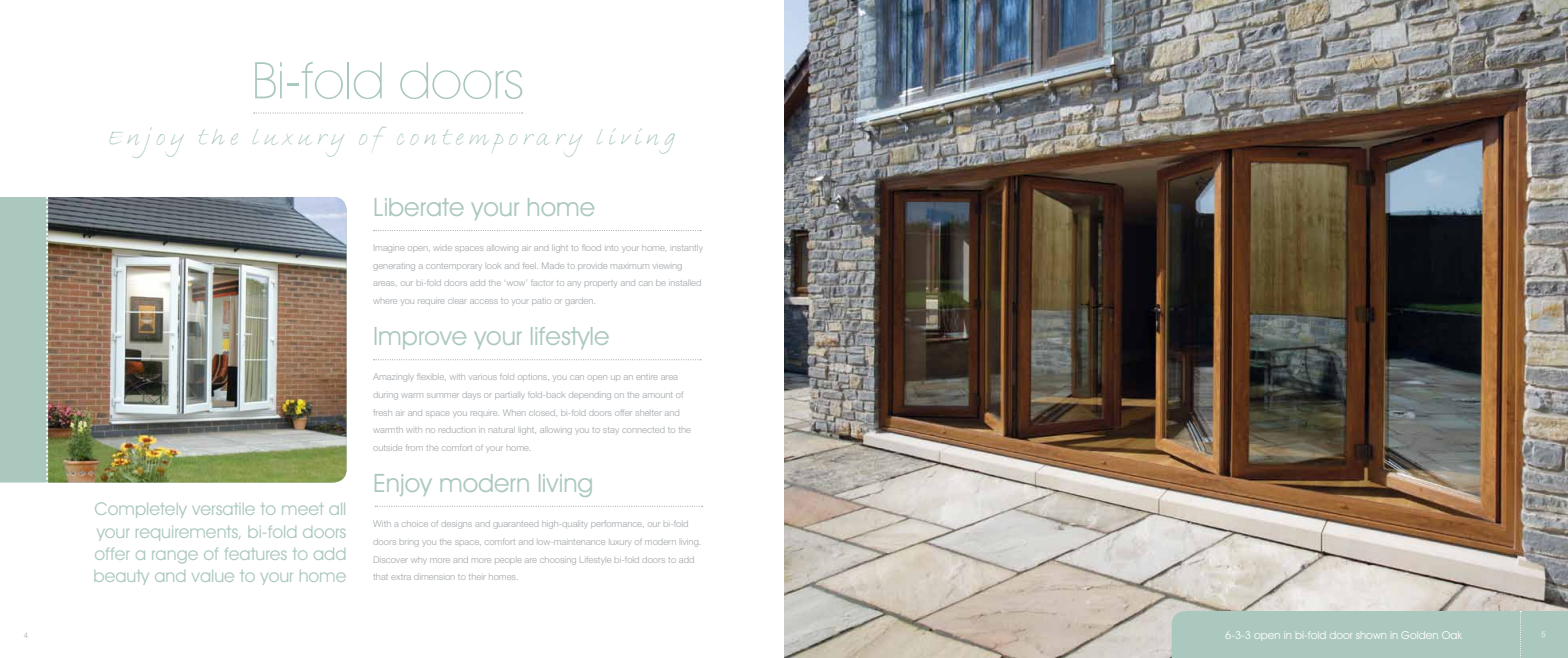 The image size is (1568, 658). Describe the element at coordinates (380, 577) in the image. I see `that` at that location.
